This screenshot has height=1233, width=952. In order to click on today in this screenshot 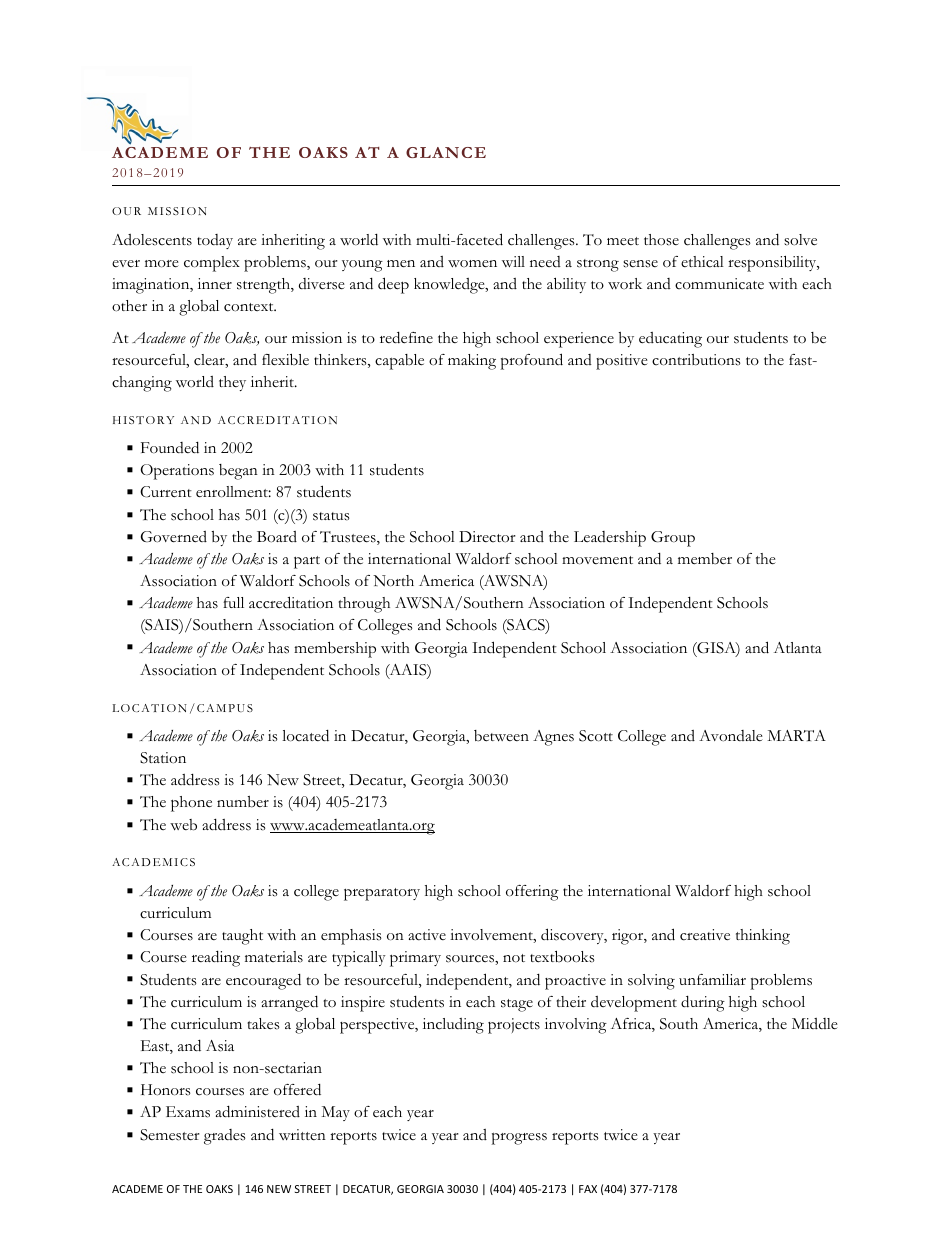, I will do `click(215, 241)`.
